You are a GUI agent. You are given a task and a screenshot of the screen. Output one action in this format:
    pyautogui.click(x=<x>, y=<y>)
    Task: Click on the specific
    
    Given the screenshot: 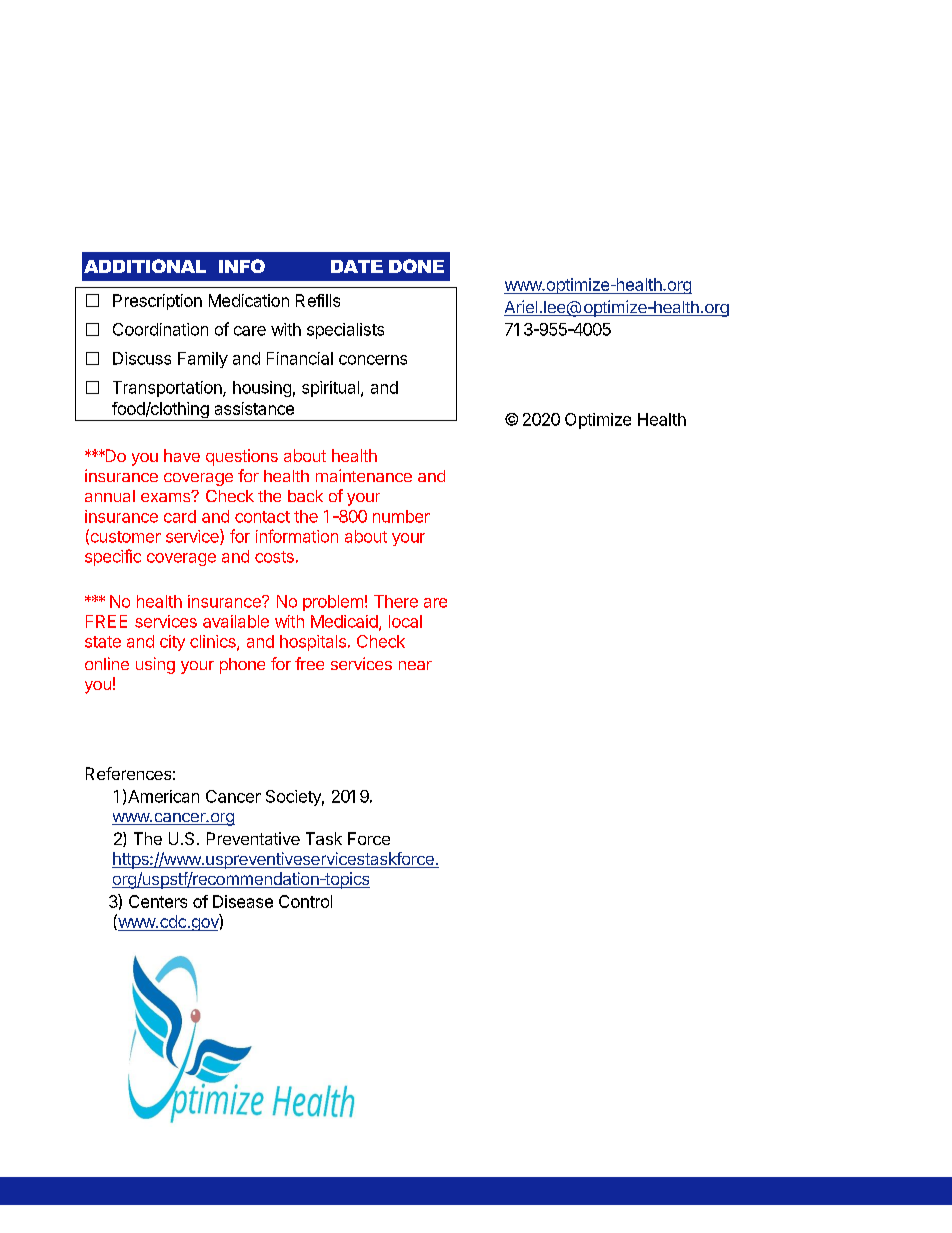 What is the action you would take?
    pyautogui.click(x=113, y=557)
